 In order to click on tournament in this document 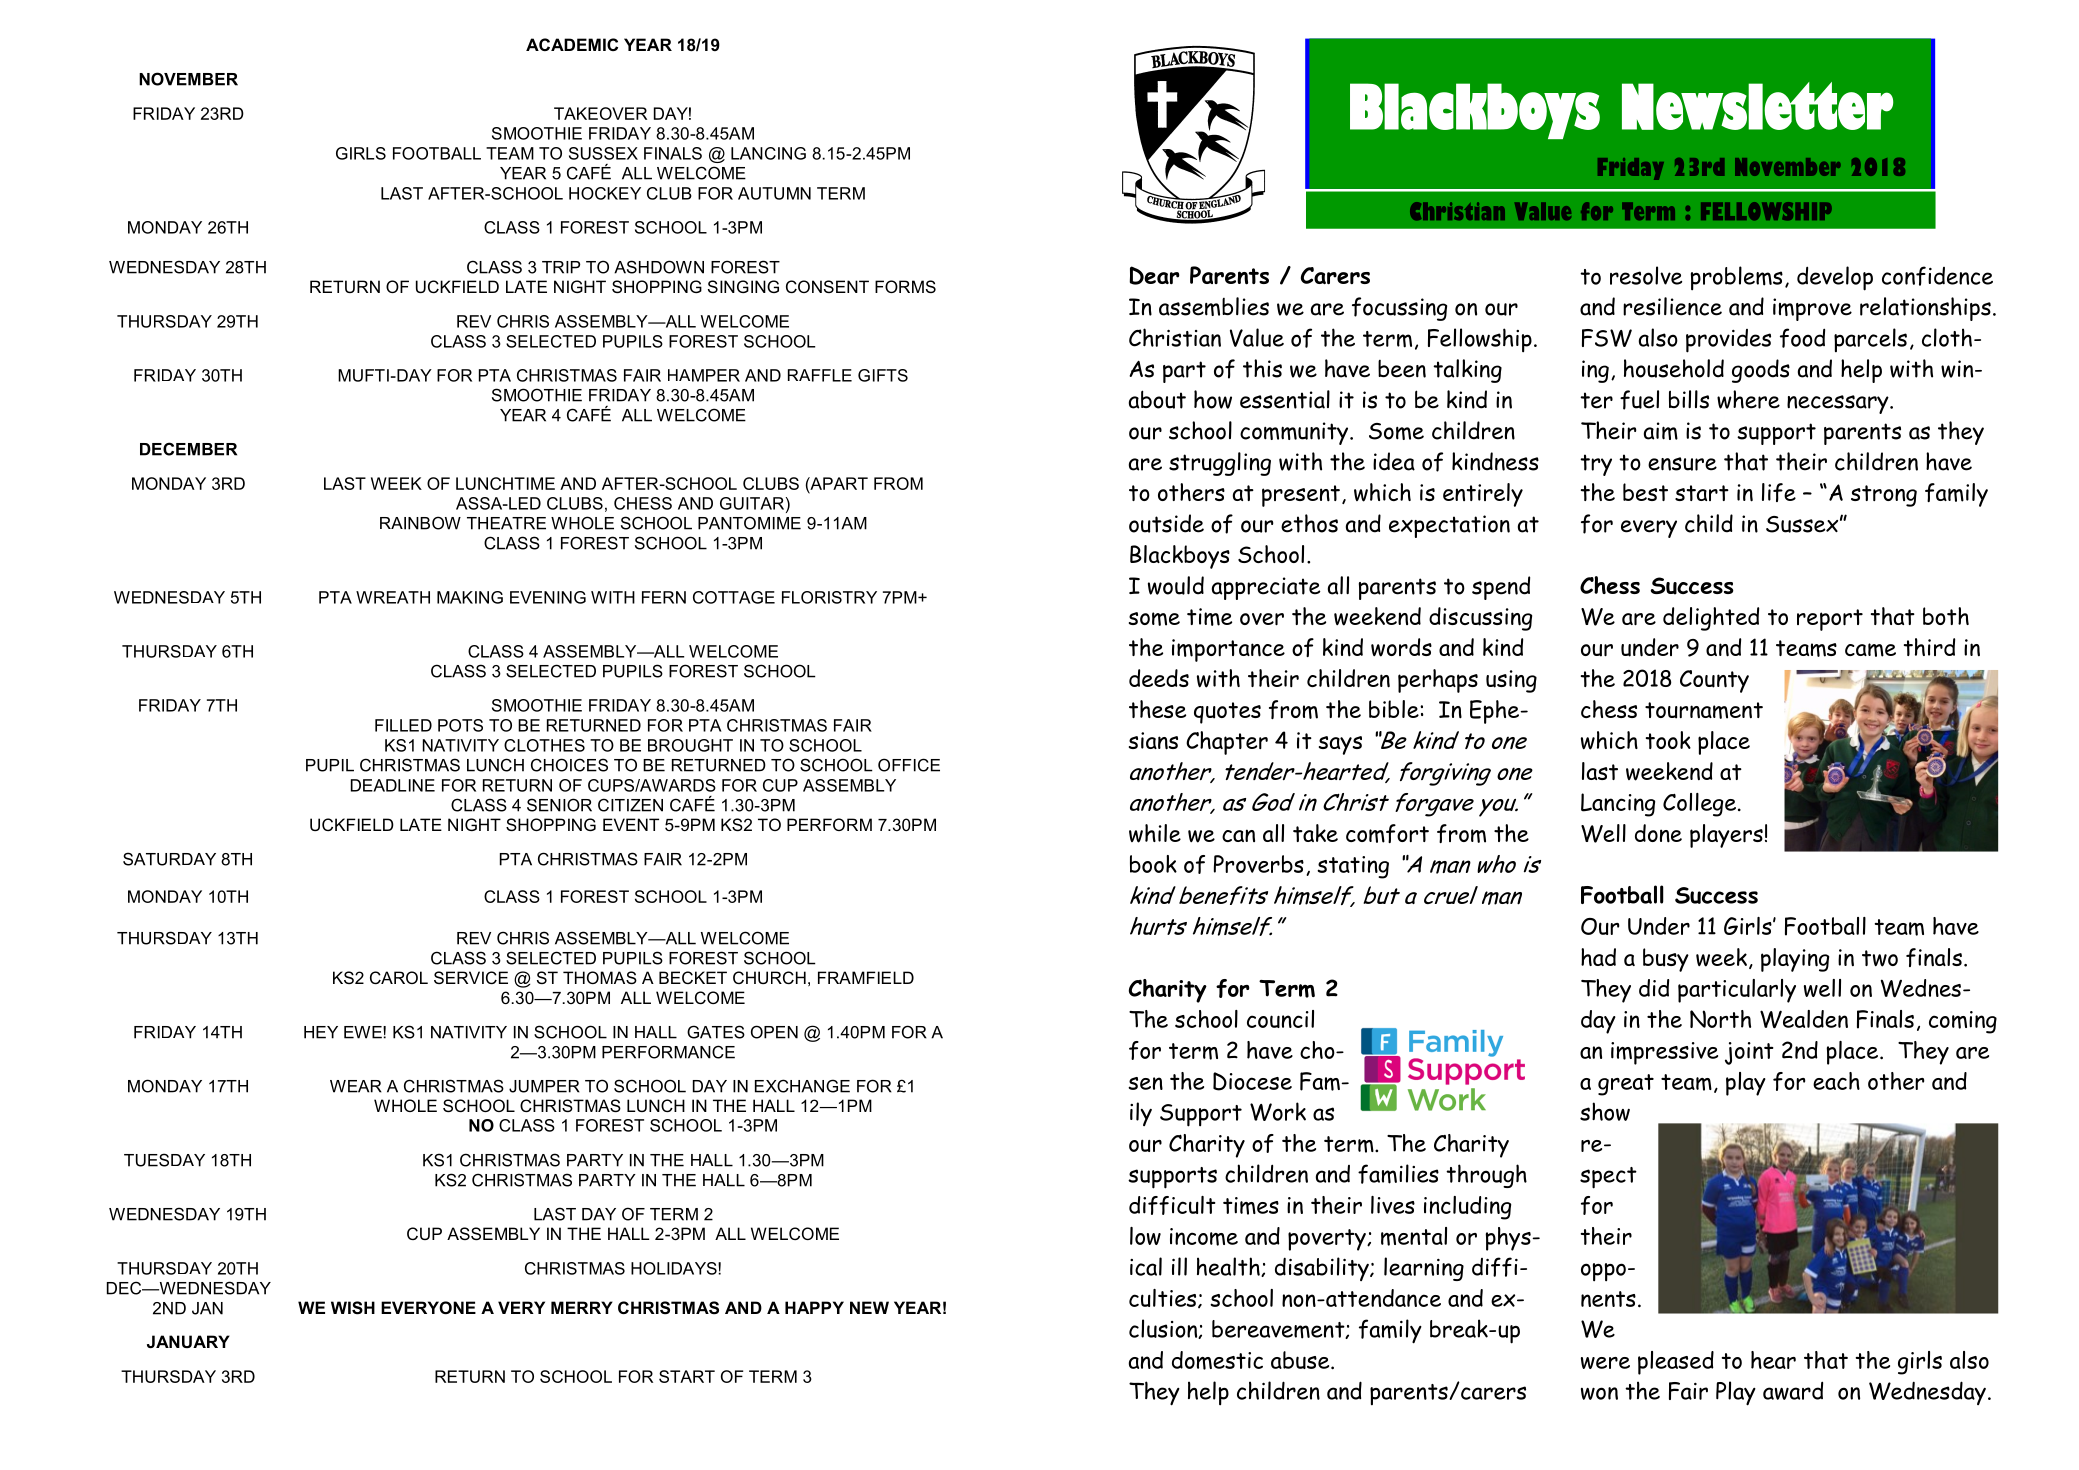, I will do `click(1704, 710)`.
